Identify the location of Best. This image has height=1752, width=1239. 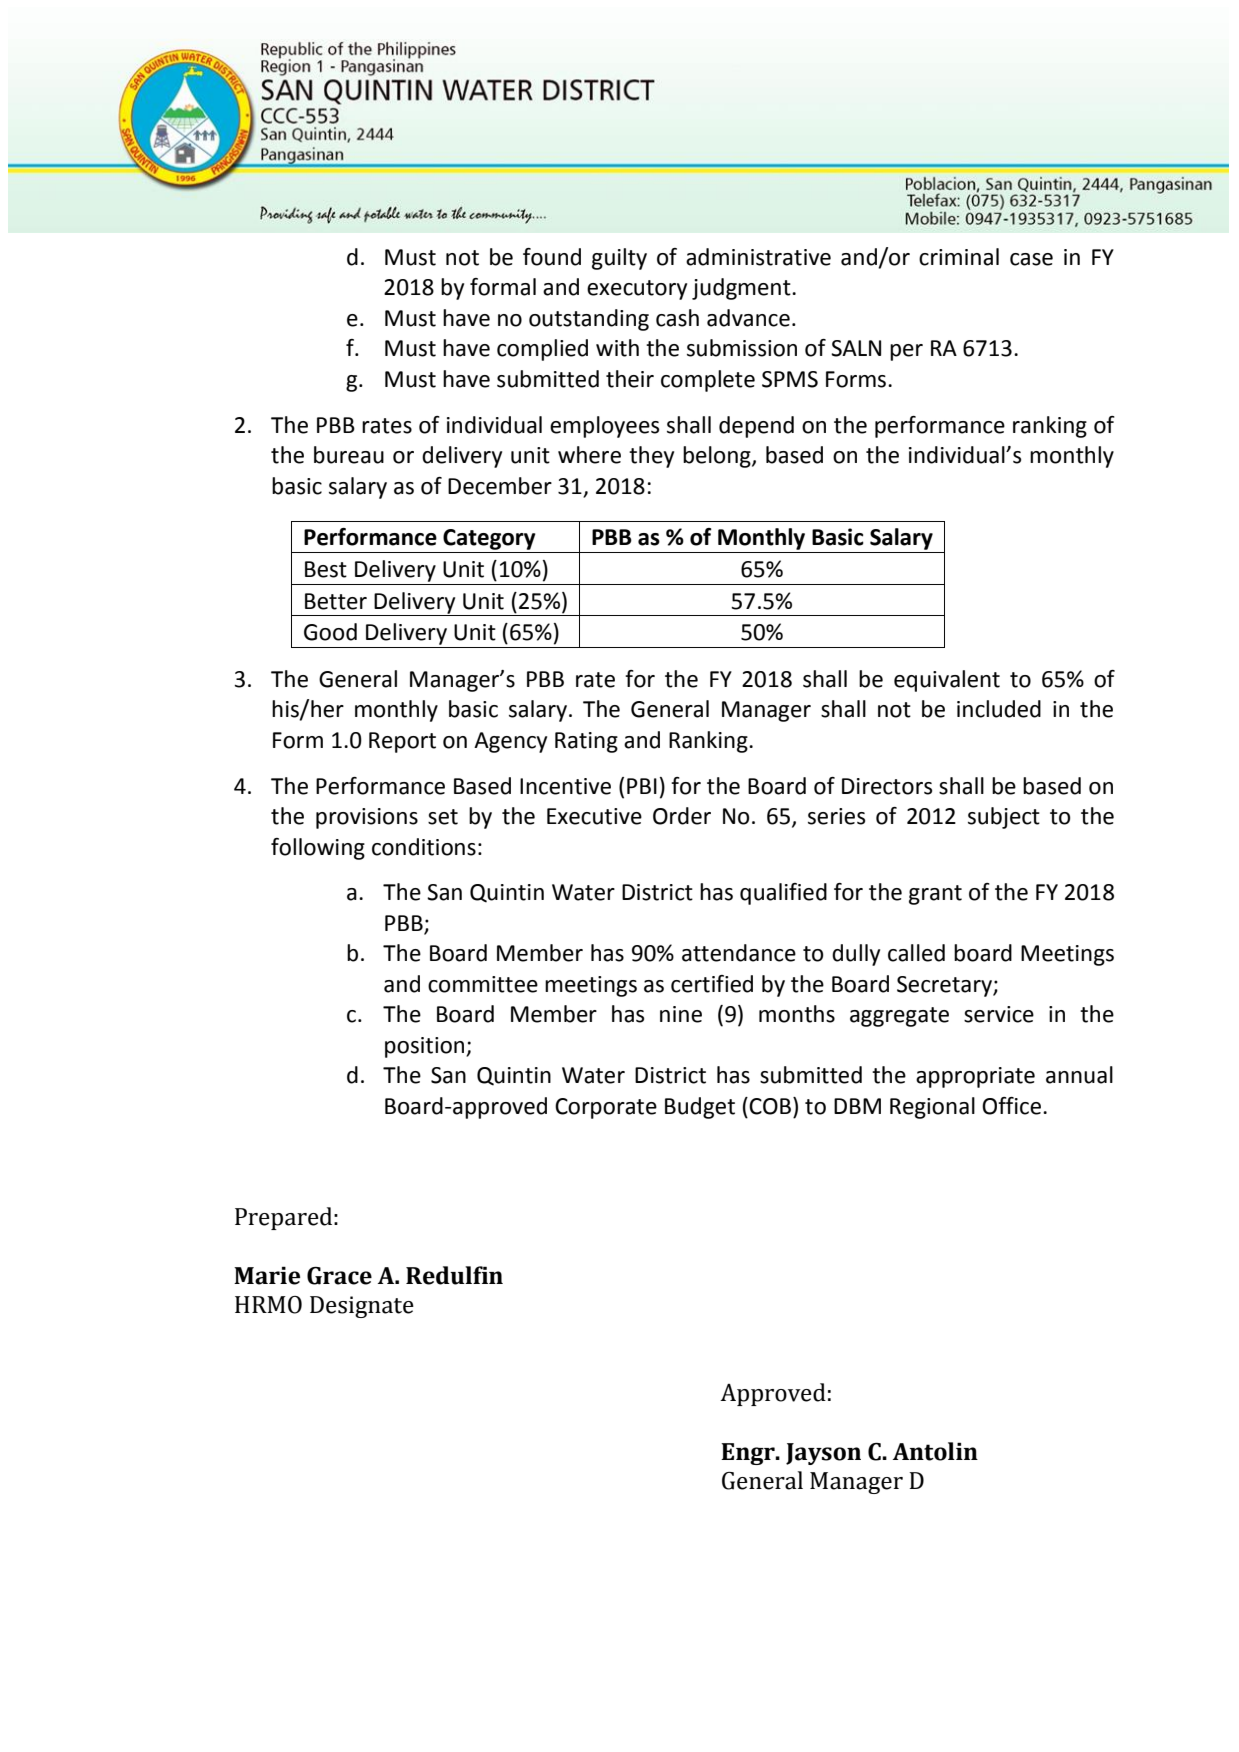
(326, 569).
